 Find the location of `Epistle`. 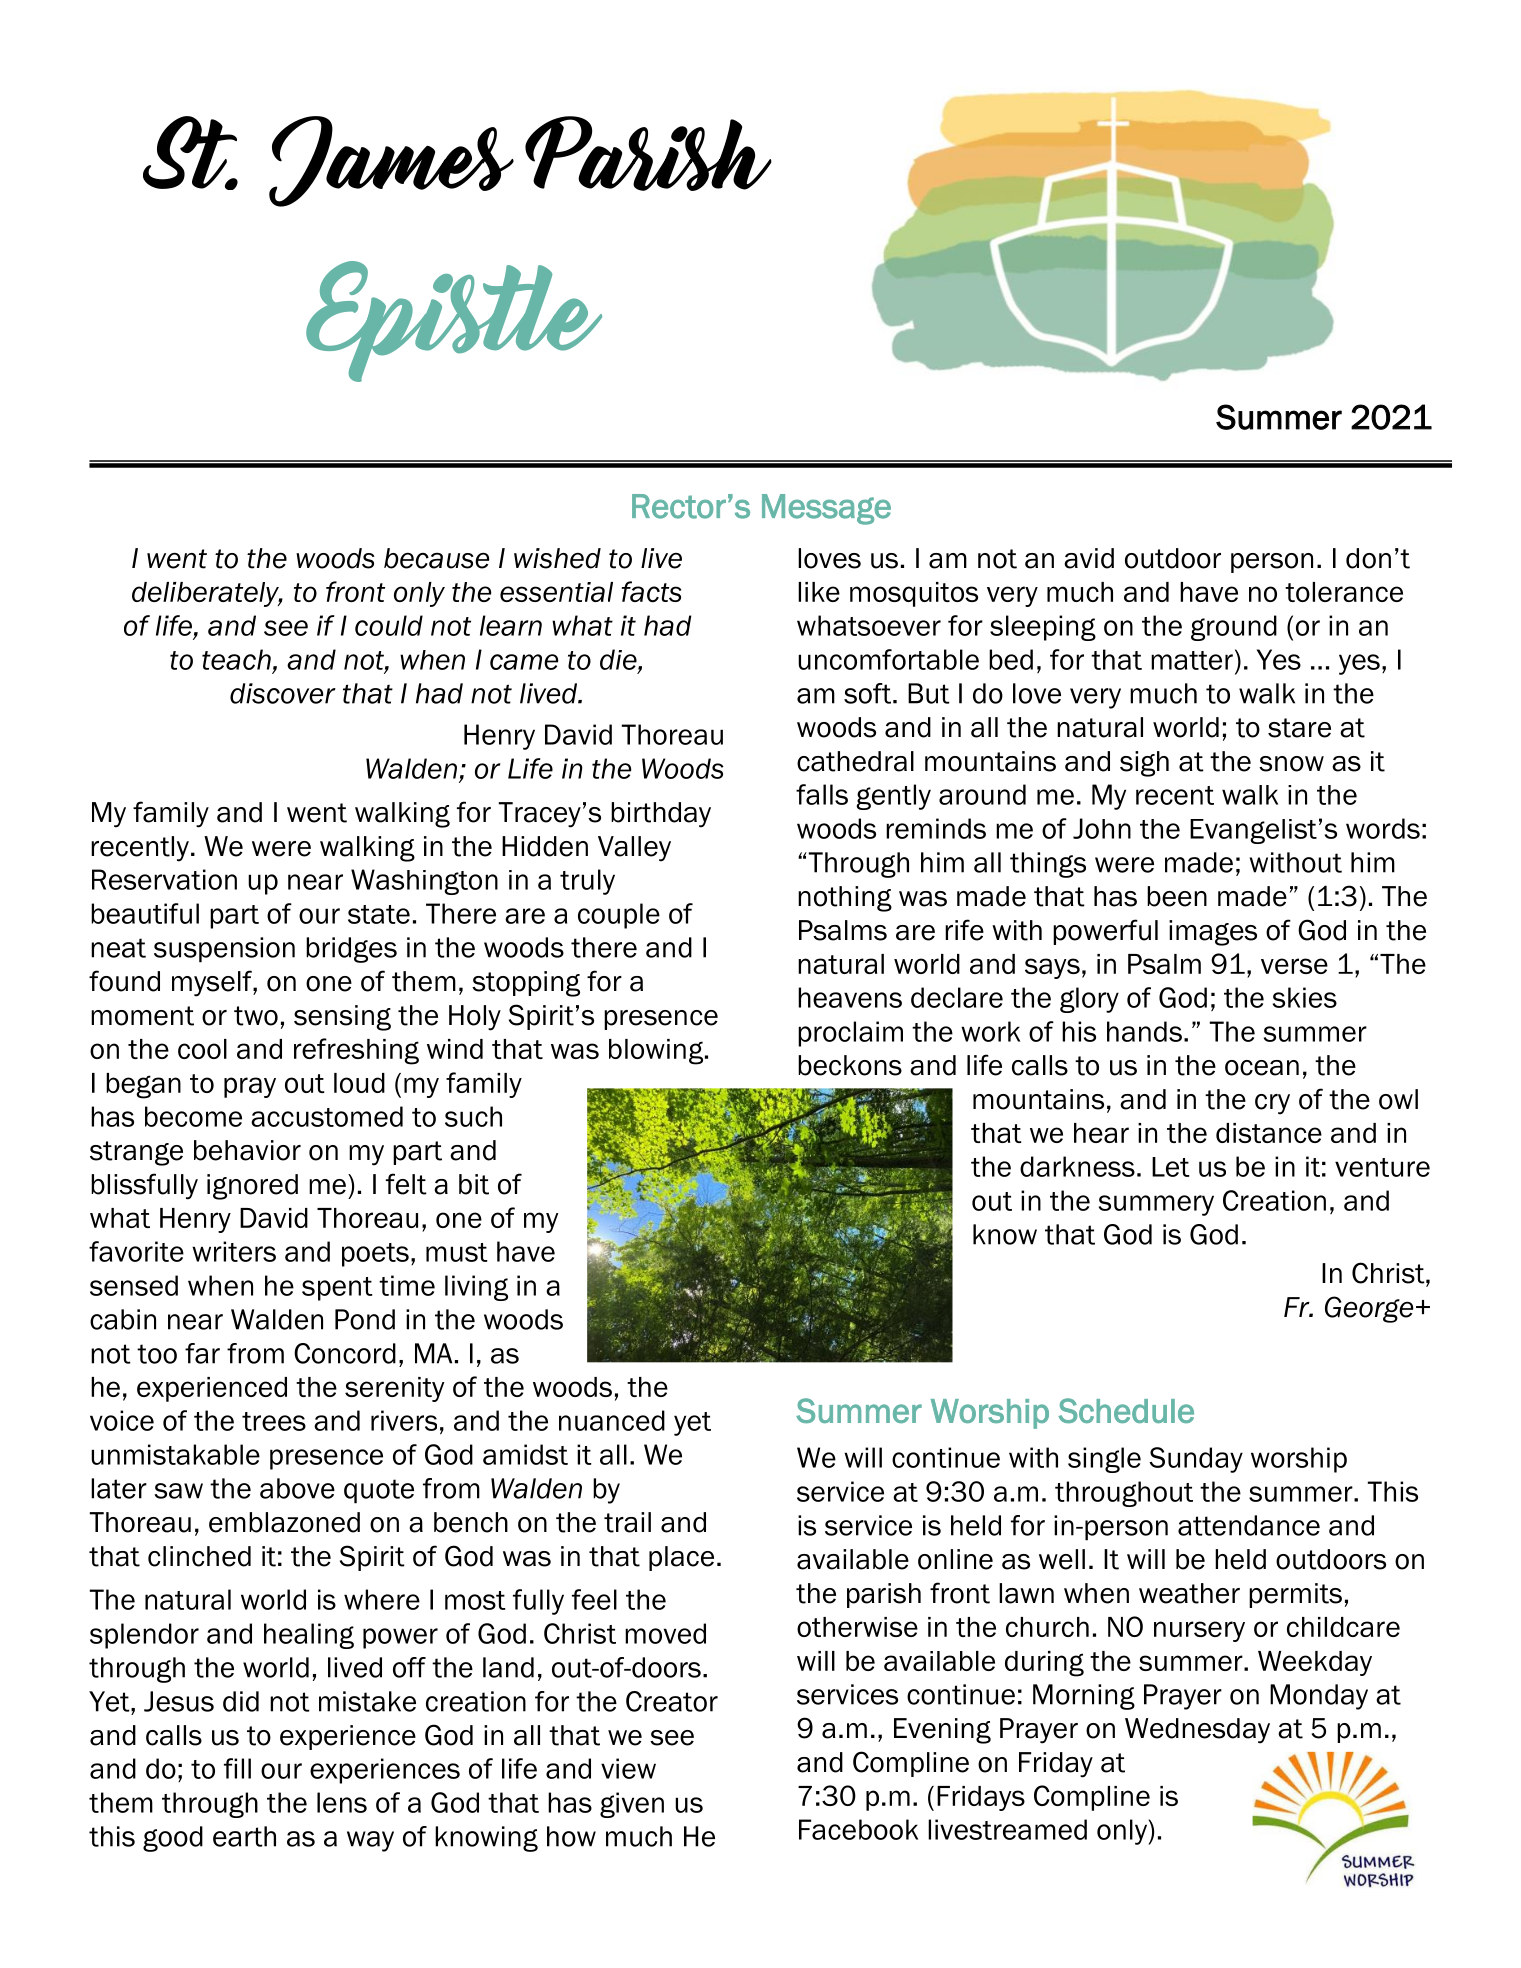

Epistle is located at coordinates (454, 321).
